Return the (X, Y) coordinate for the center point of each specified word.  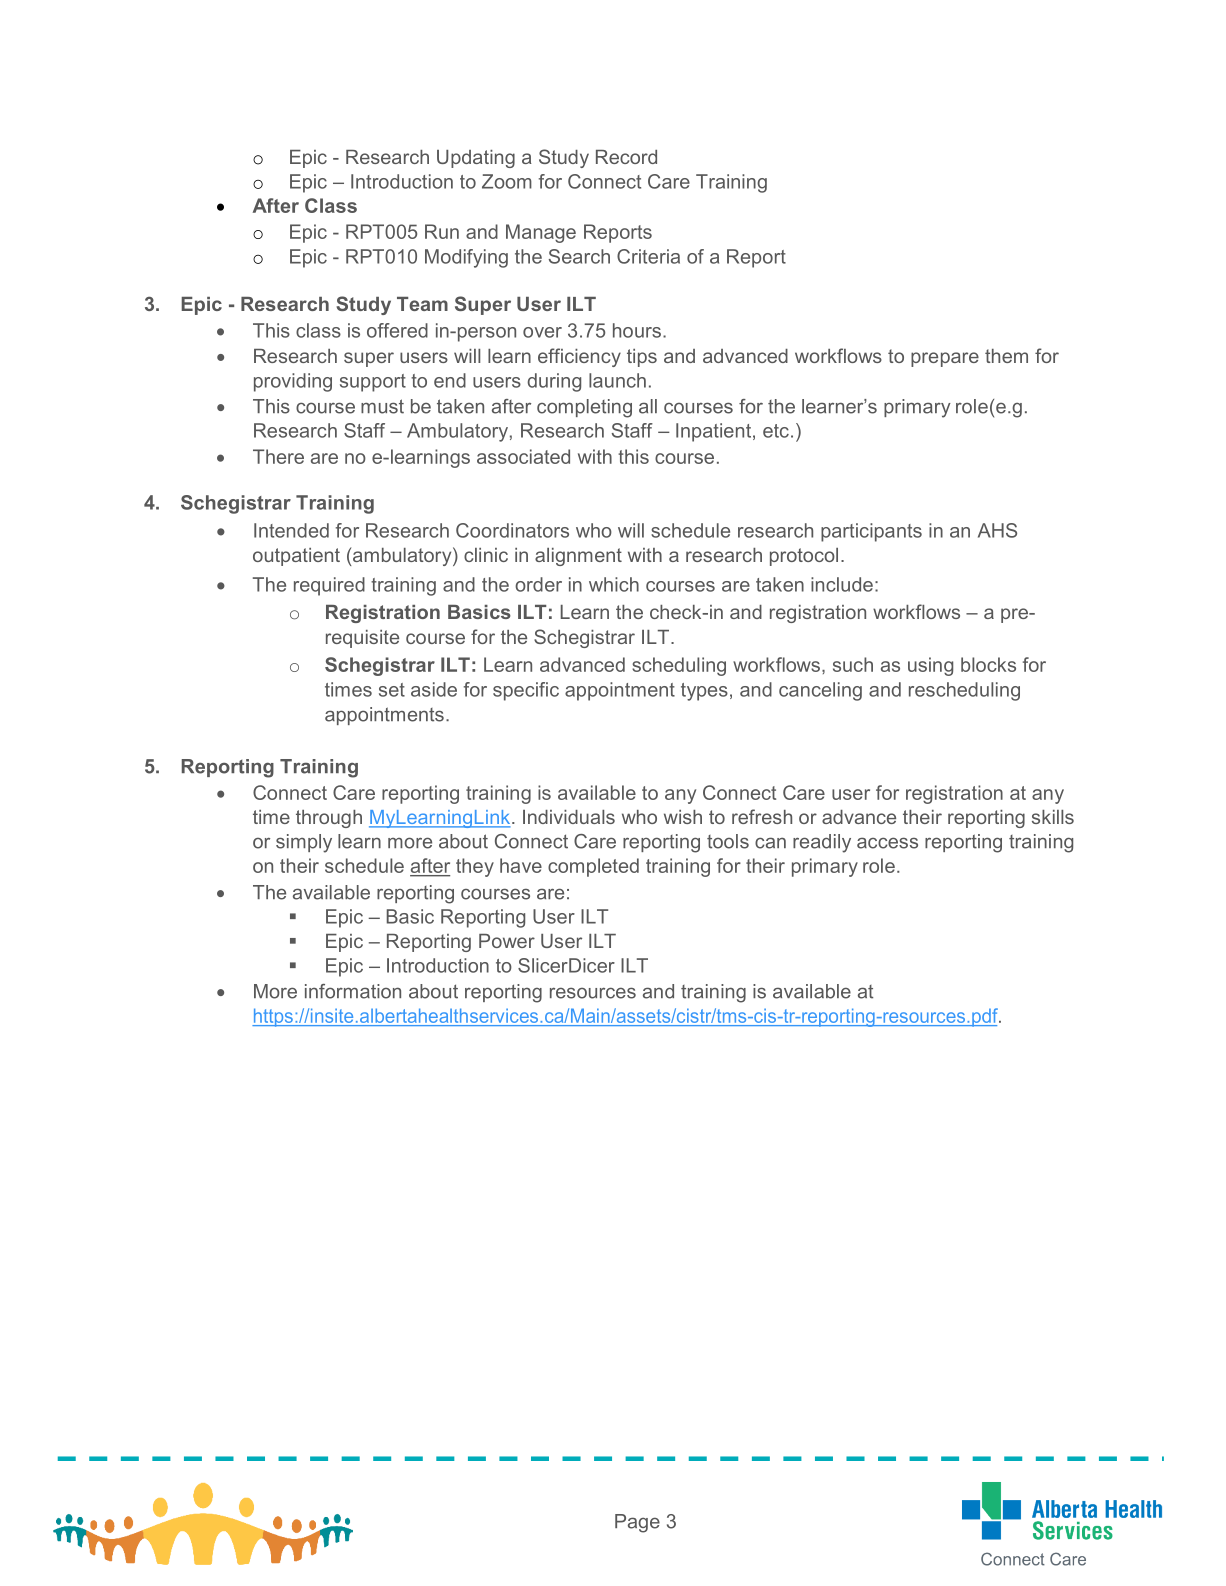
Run (442, 231)
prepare (945, 359)
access (887, 843)
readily (822, 843)
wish (683, 817)
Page (637, 1523)
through (329, 819)
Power (507, 941)
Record (626, 157)
